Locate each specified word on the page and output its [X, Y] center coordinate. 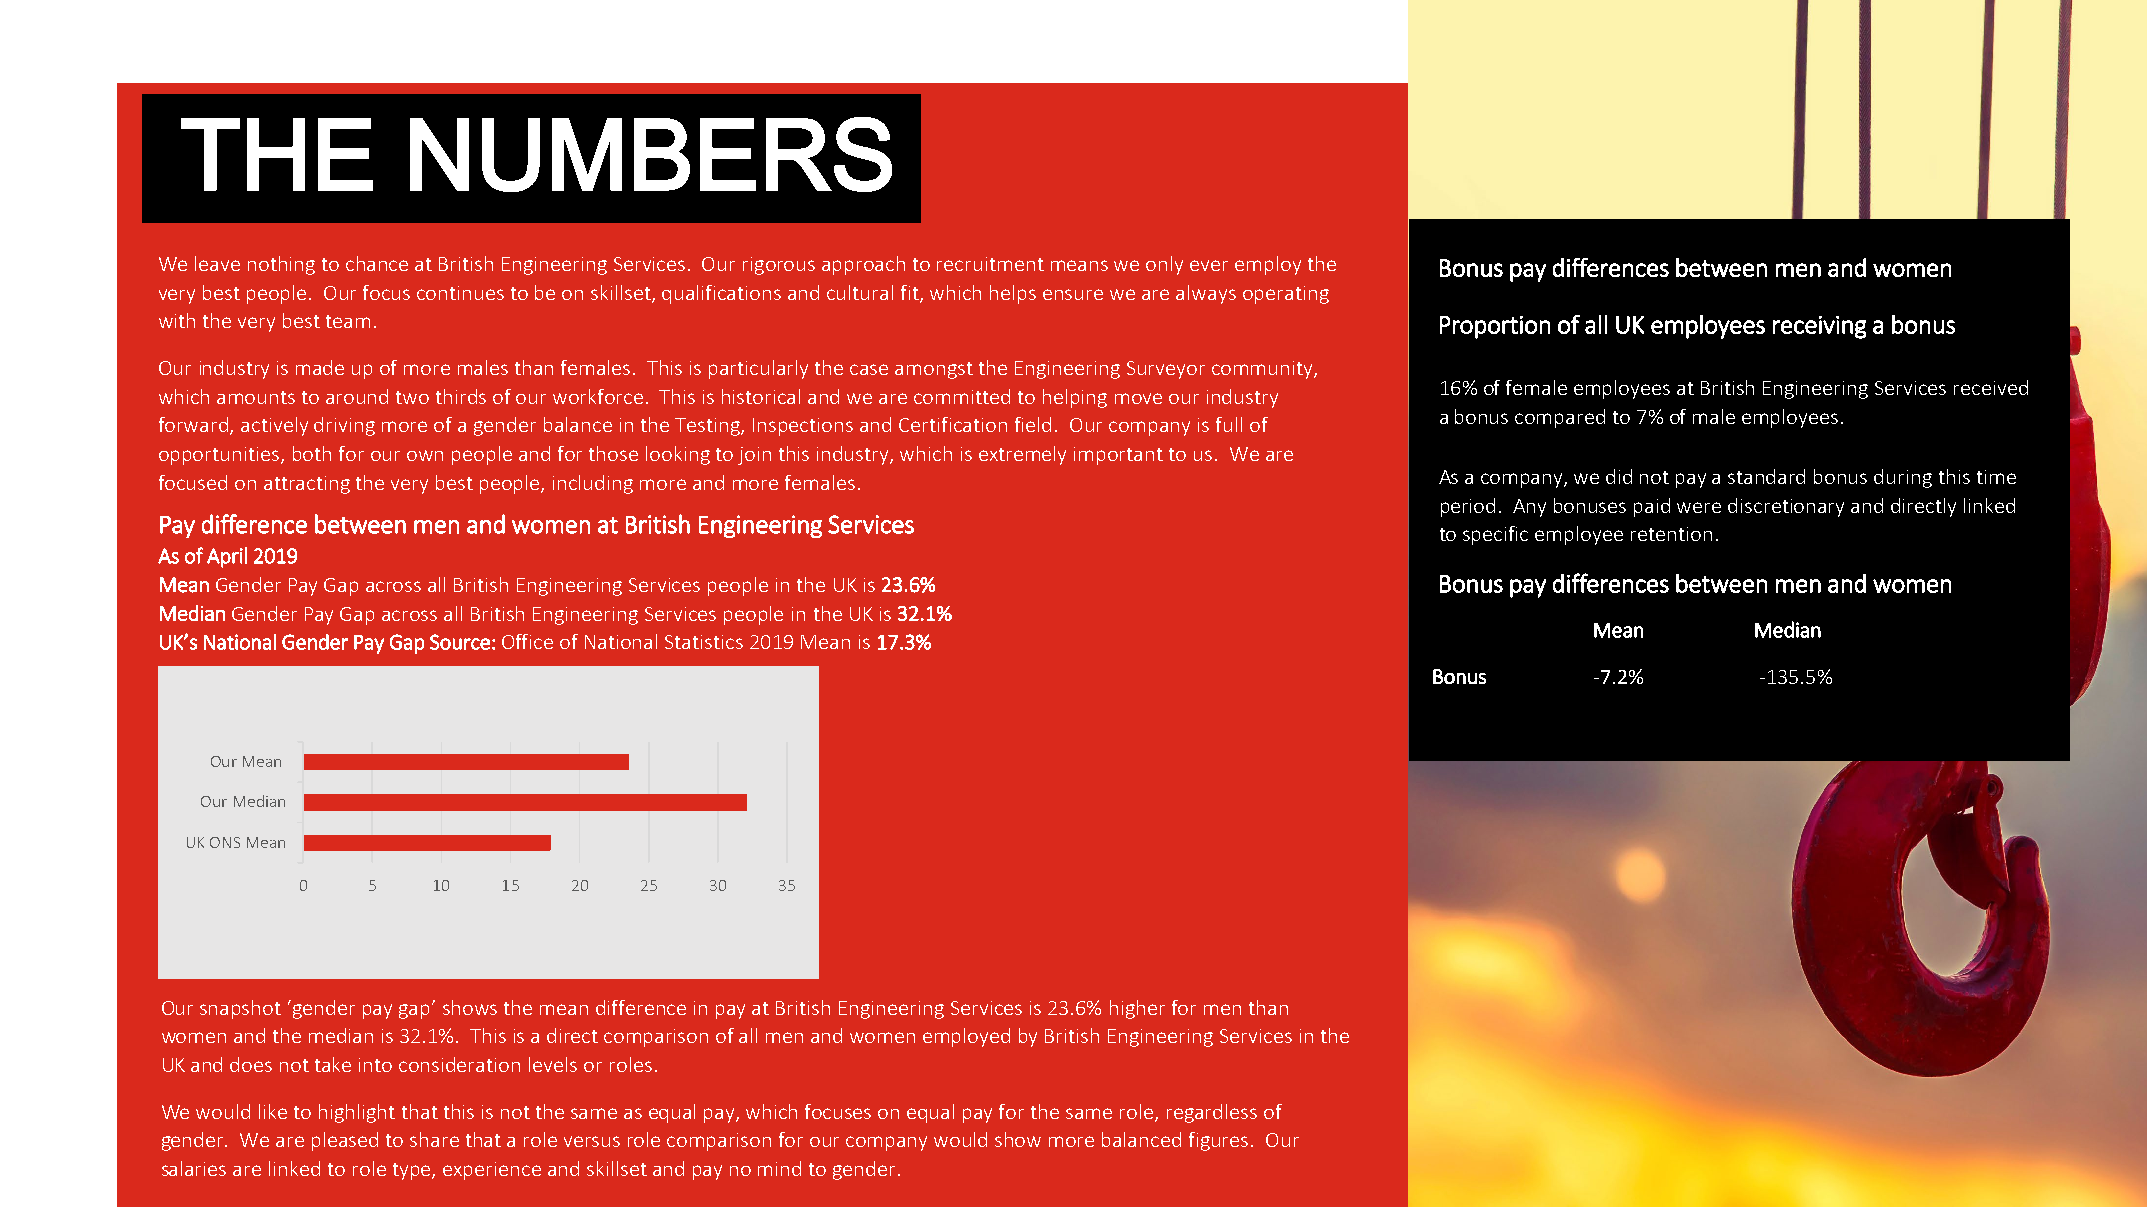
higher [1137, 1009]
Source [460, 642]
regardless [1212, 1113]
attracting [307, 485]
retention [1671, 534]
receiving [1819, 327]
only [1164, 265]
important [1118, 456]
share [434, 1139]
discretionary [1786, 507]
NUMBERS [651, 154]
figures [1218, 1141]
